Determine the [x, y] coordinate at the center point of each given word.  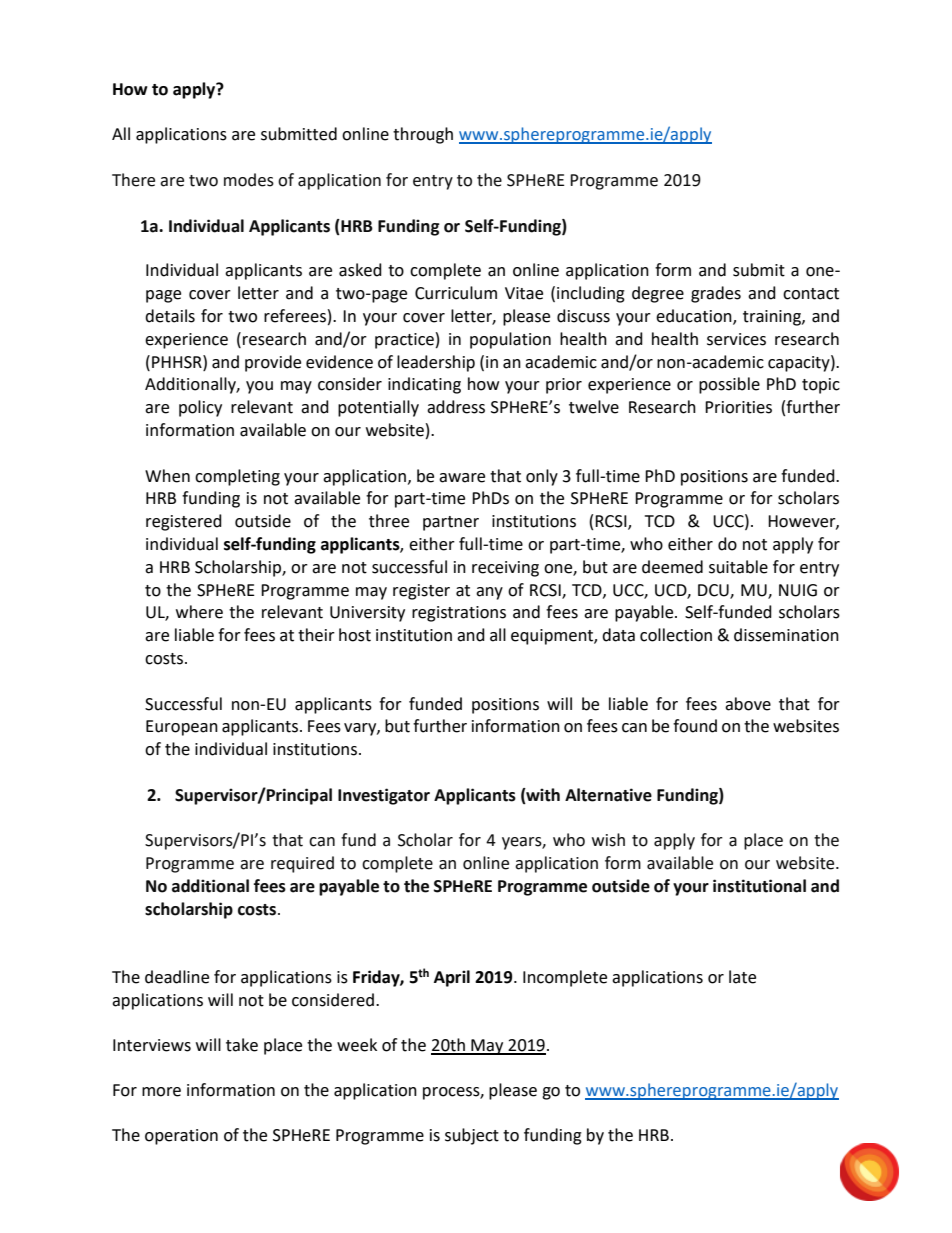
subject [472, 1136]
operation [181, 1137]
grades [716, 294]
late [742, 977]
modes [249, 180]
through [423, 135]
